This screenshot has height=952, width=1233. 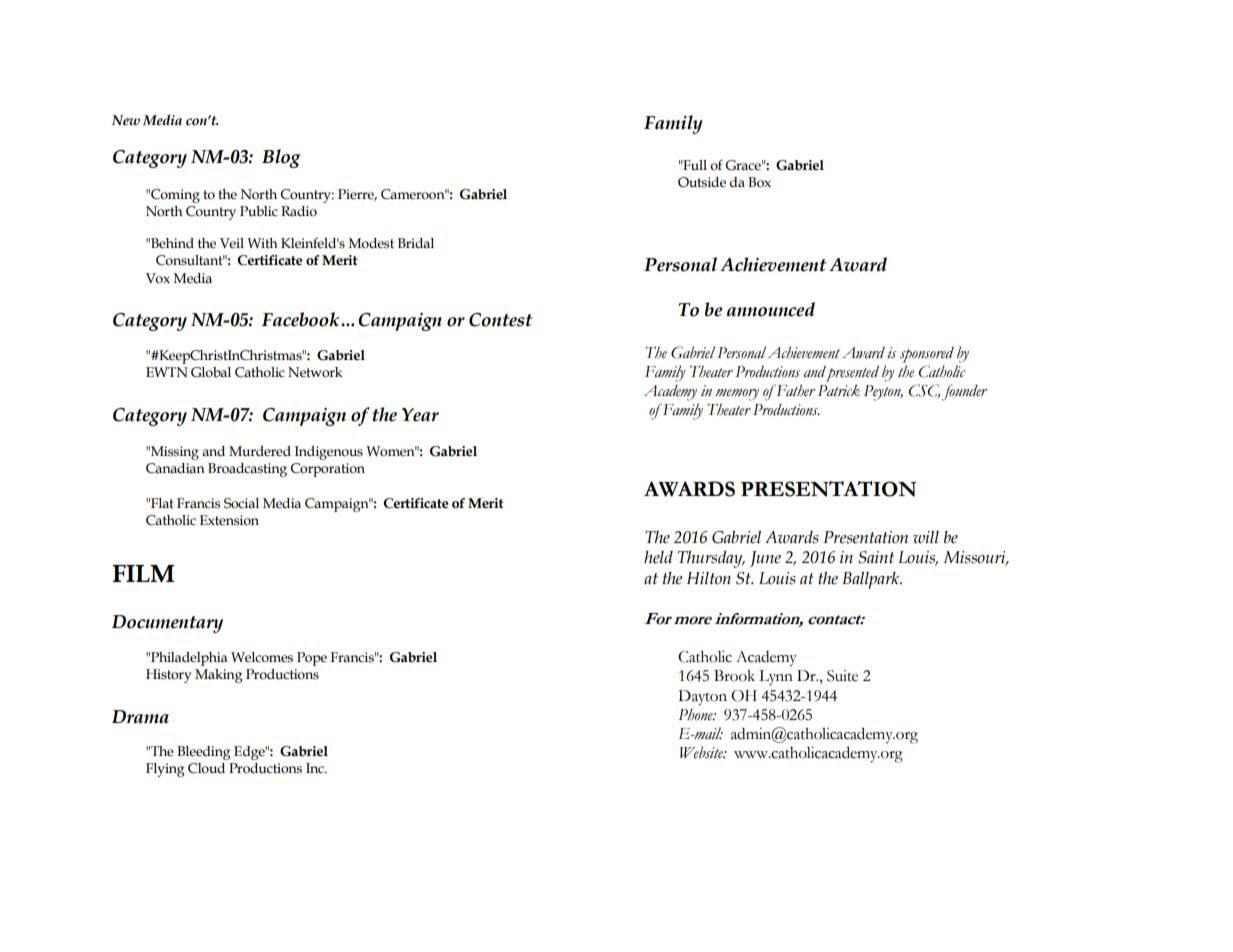 What do you see at coordinates (281, 158) in the screenshot?
I see `Blog` at bounding box center [281, 158].
